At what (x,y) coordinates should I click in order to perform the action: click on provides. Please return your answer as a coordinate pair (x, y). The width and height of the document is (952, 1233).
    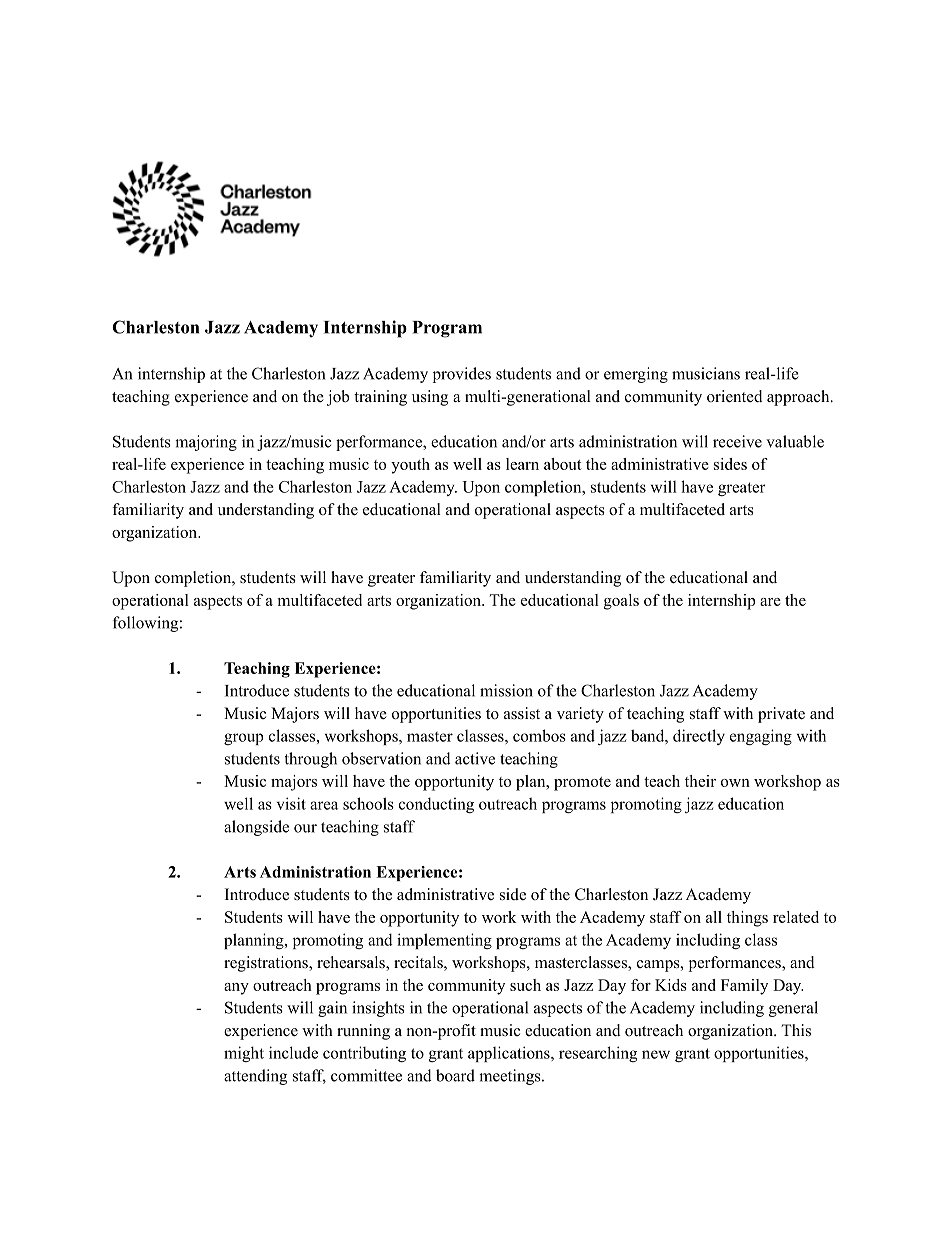
    Looking at the image, I should click on (462, 375).
